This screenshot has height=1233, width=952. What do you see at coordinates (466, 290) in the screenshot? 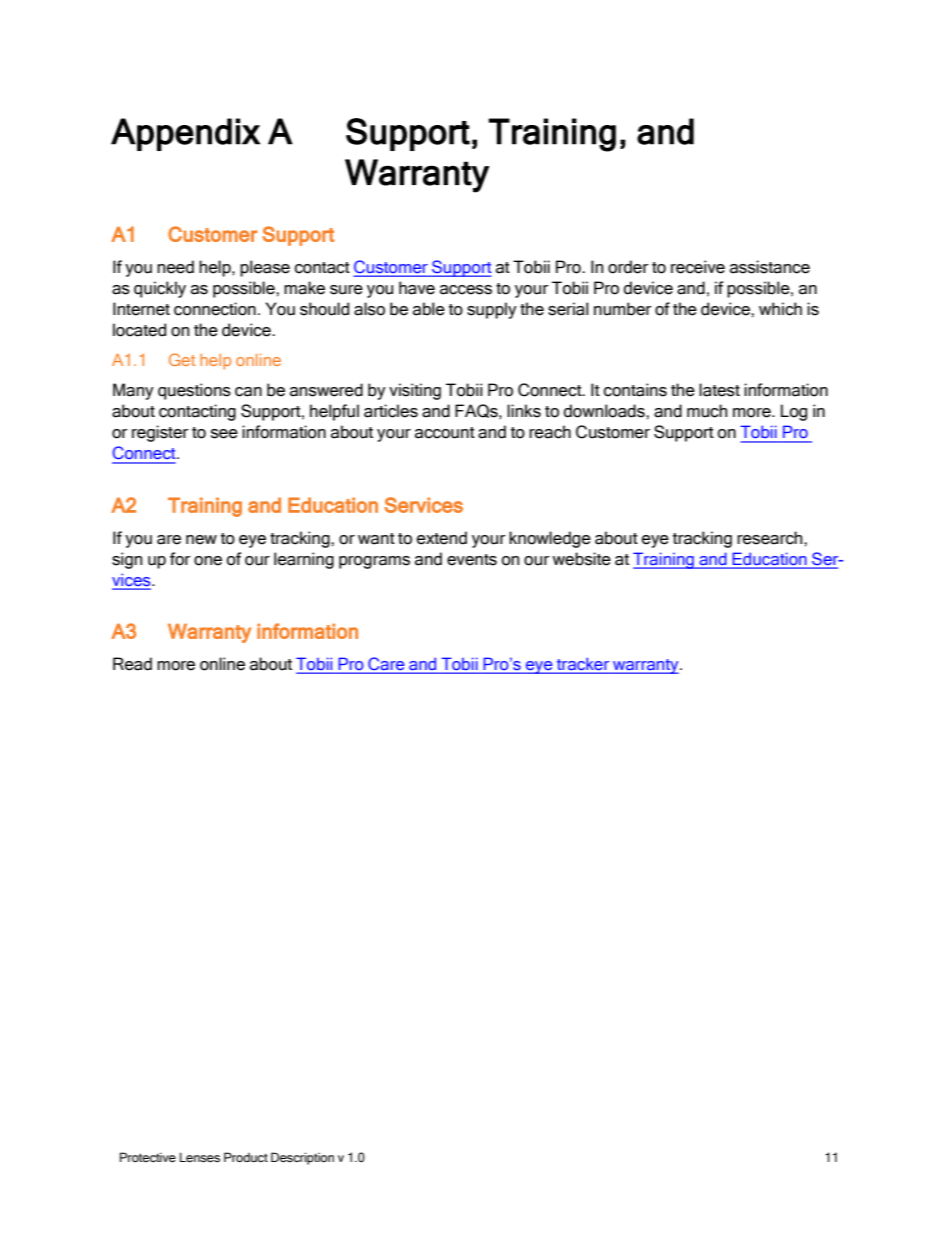
I see `access` at bounding box center [466, 290].
